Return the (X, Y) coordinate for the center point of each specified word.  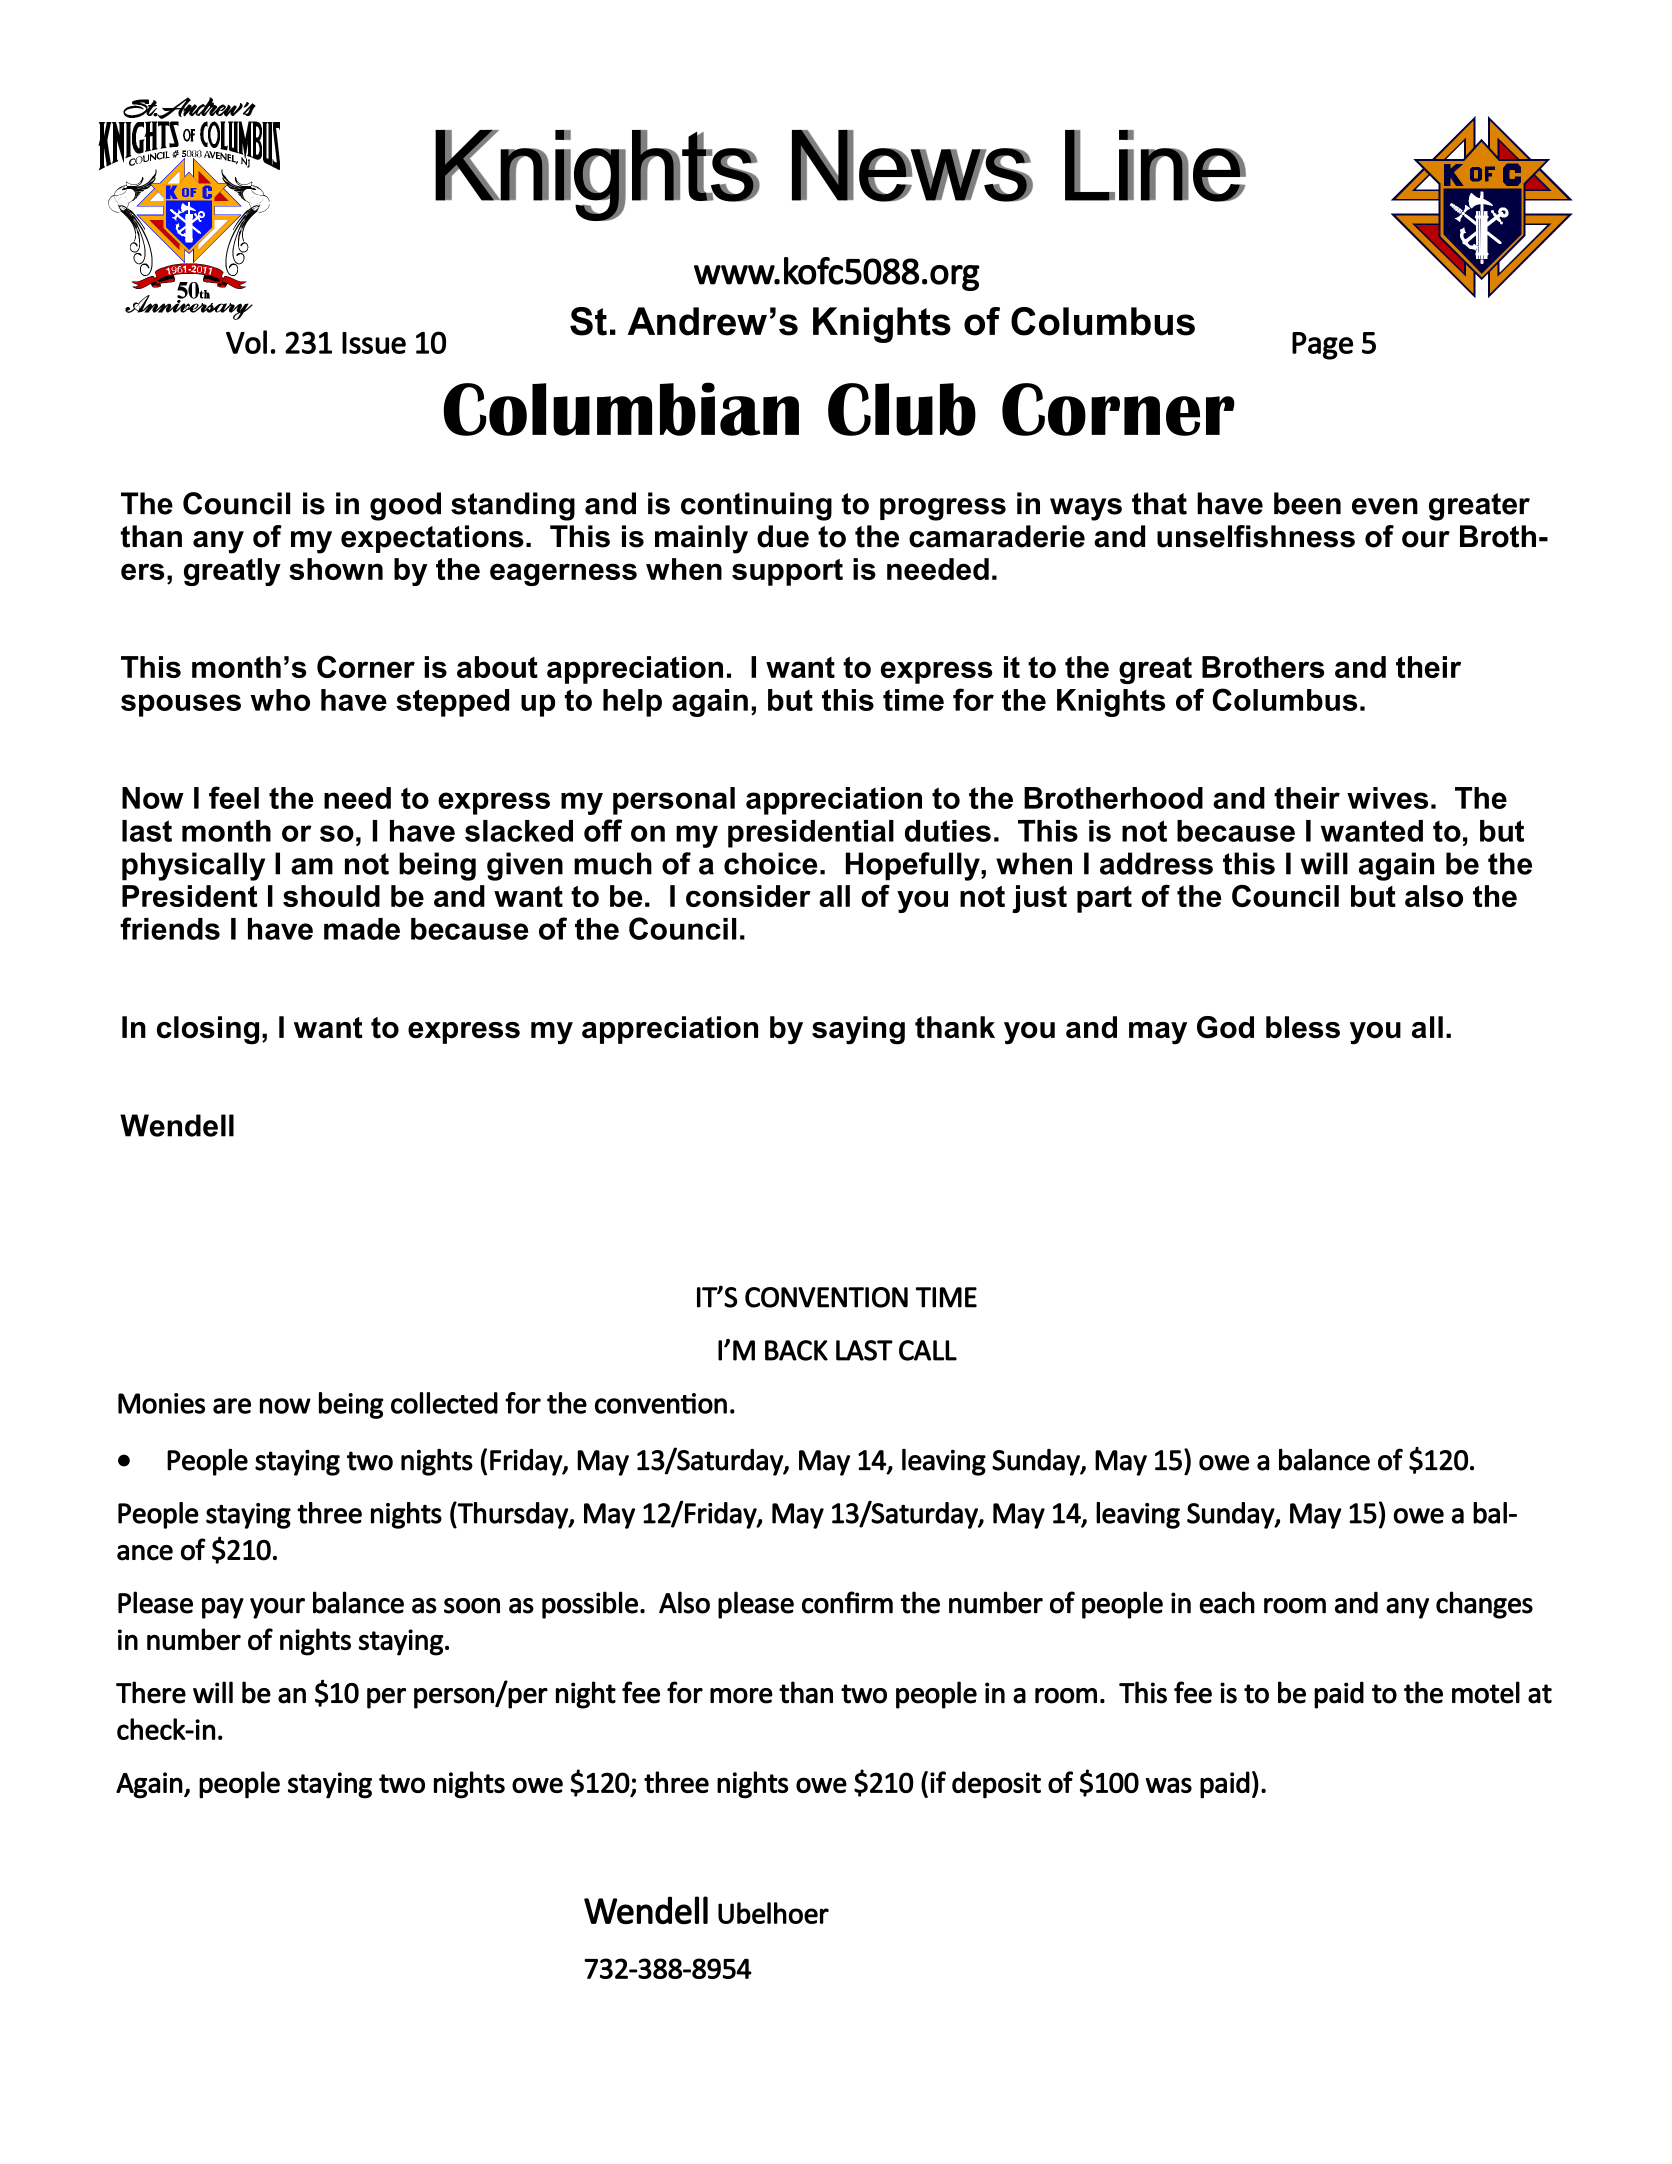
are (232, 1406)
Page (1322, 346)
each (1227, 1602)
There (151, 1692)
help (632, 703)
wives (1387, 798)
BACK (796, 1350)
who (280, 700)
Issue (374, 343)
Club (902, 409)
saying (858, 1030)
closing (208, 1030)
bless (1303, 1027)
